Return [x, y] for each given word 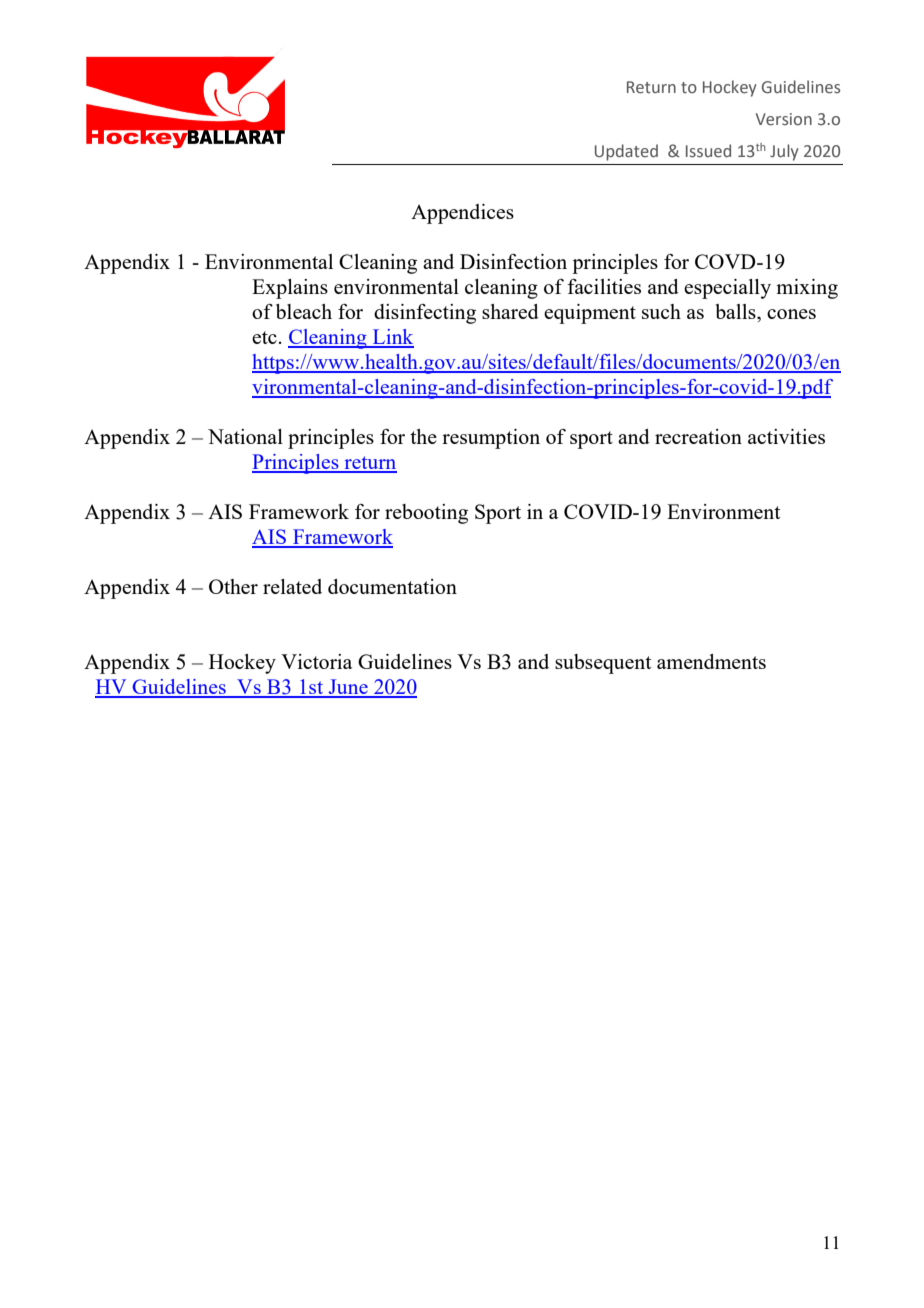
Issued [708, 151]
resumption [491, 439]
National [245, 436]
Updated [626, 152]
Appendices [462, 214]
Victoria [316, 661]
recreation [698, 436]
